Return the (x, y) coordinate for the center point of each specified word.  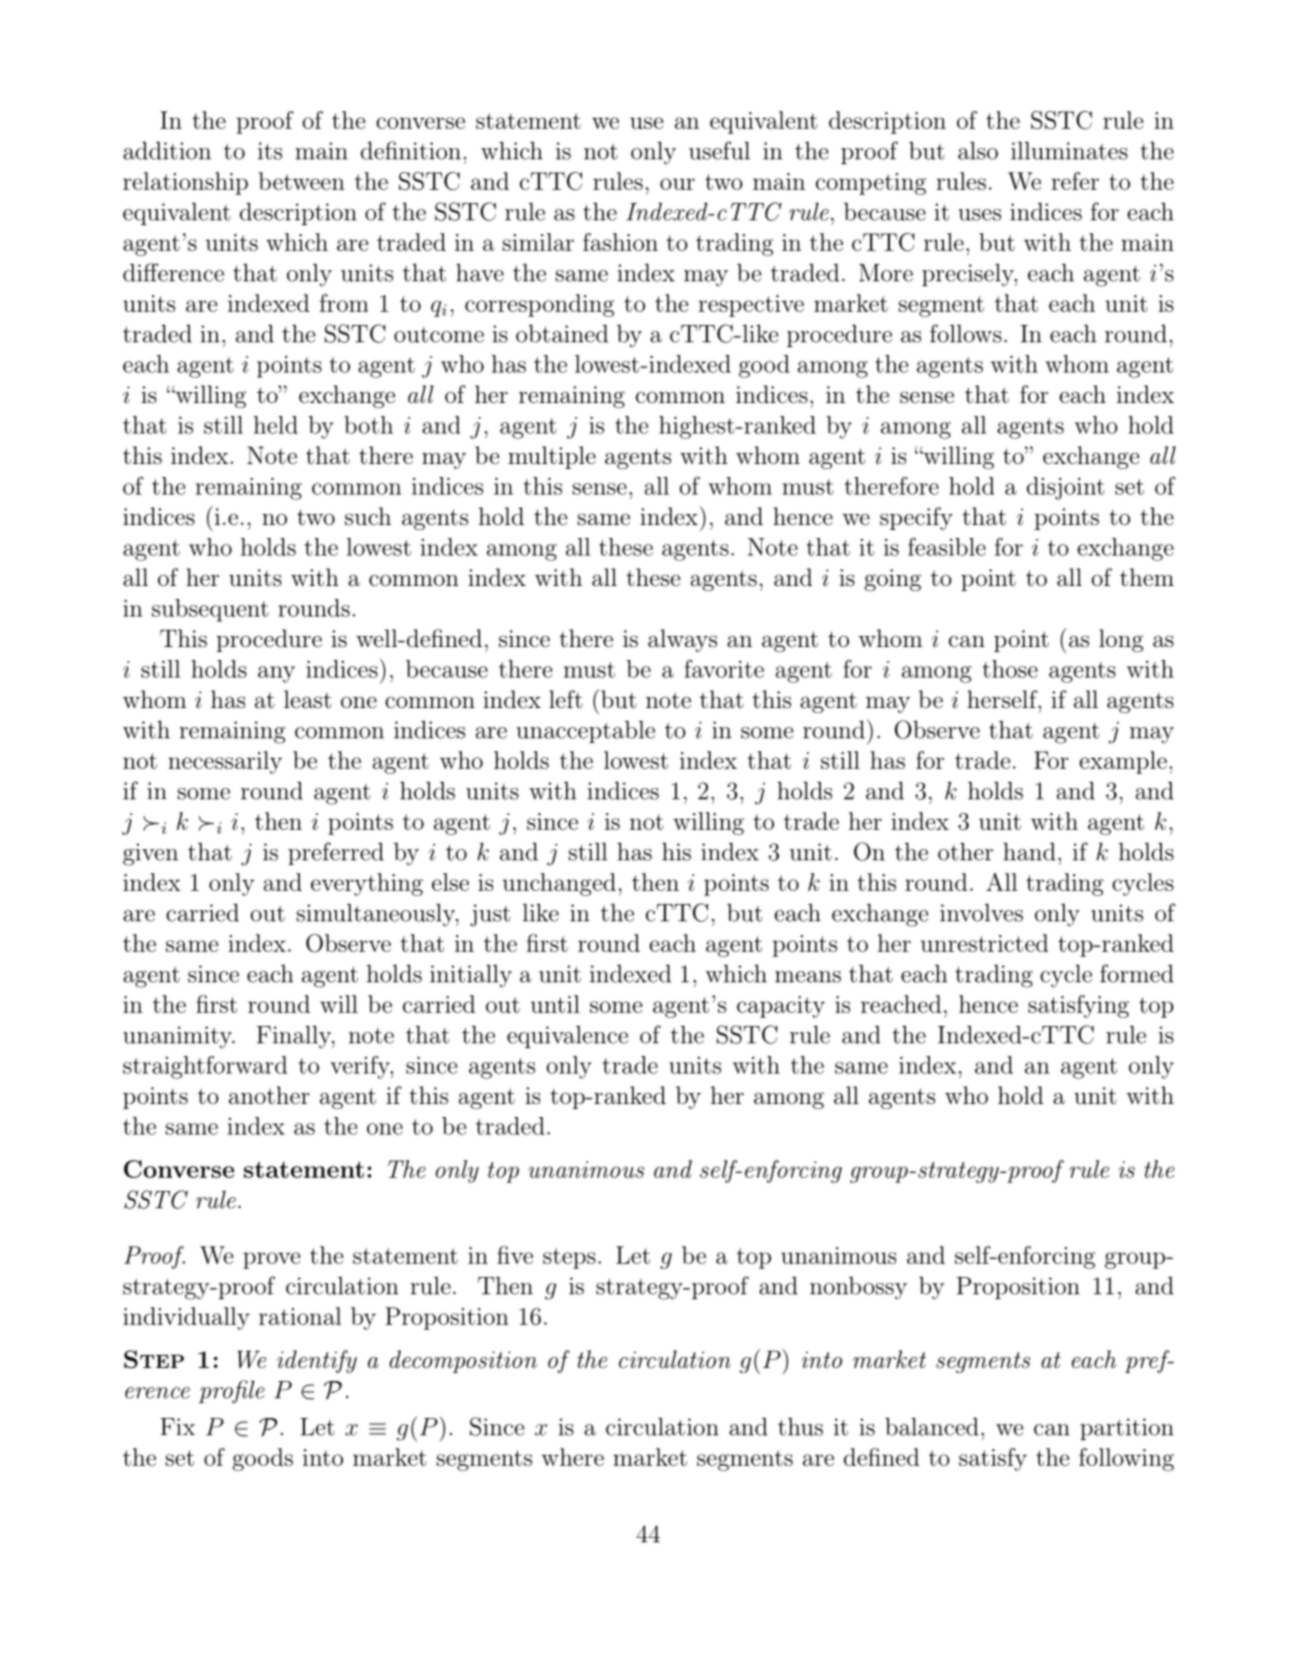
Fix (177, 1426)
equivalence (567, 1037)
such (368, 516)
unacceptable (585, 731)
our (677, 184)
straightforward (205, 1067)
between (302, 181)
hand (1029, 851)
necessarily (225, 762)
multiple (552, 457)
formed (1137, 973)
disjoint (1066, 488)
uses (979, 215)
